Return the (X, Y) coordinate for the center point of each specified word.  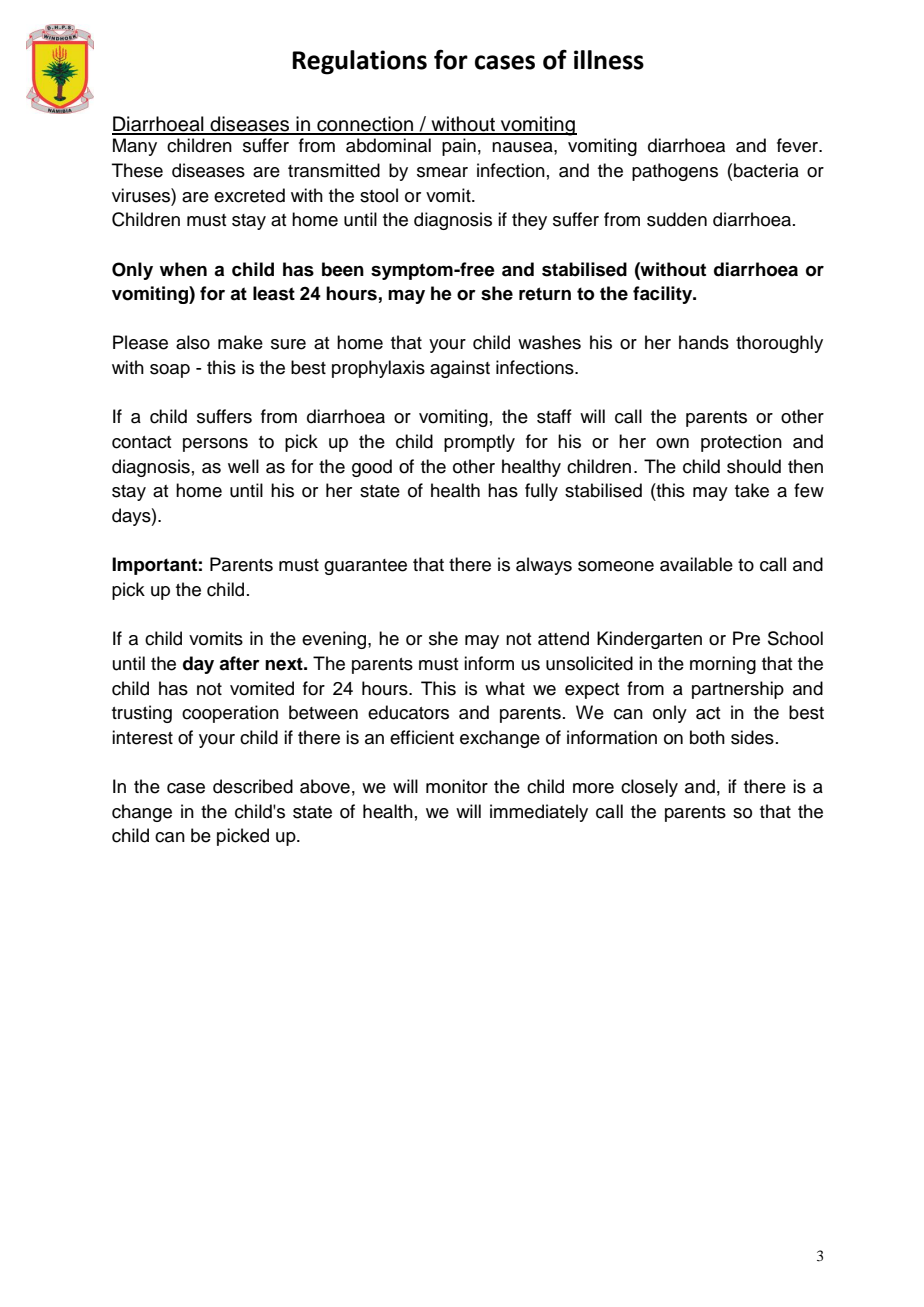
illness (609, 60)
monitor (457, 786)
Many (135, 147)
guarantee (365, 567)
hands (704, 342)
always (544, 566)
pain (459, 147)
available (696, 564)
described (253, 786)
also (193, 342)
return (545, 294)
